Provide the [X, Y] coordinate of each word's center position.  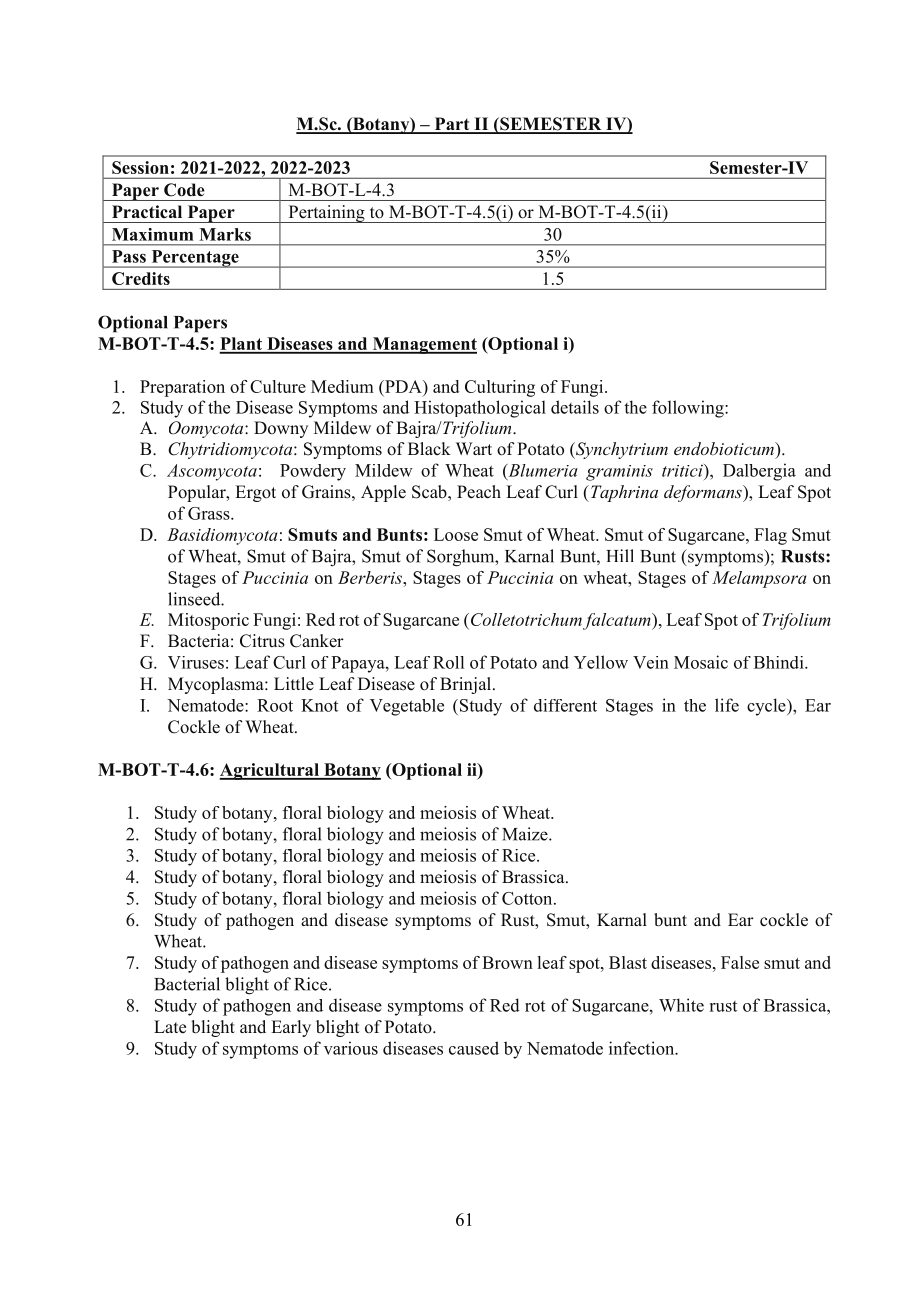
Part [452, 125]
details [575, 407]
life [727, 705]
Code [184, 190]
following [689, 409]
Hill [620, 555]
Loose [456, 534]
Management [423, 345]
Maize [526, 834]
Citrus [262, 641]
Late [170, 1027]
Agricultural [270, 771]
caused [474, 1048]
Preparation [182, 388]
